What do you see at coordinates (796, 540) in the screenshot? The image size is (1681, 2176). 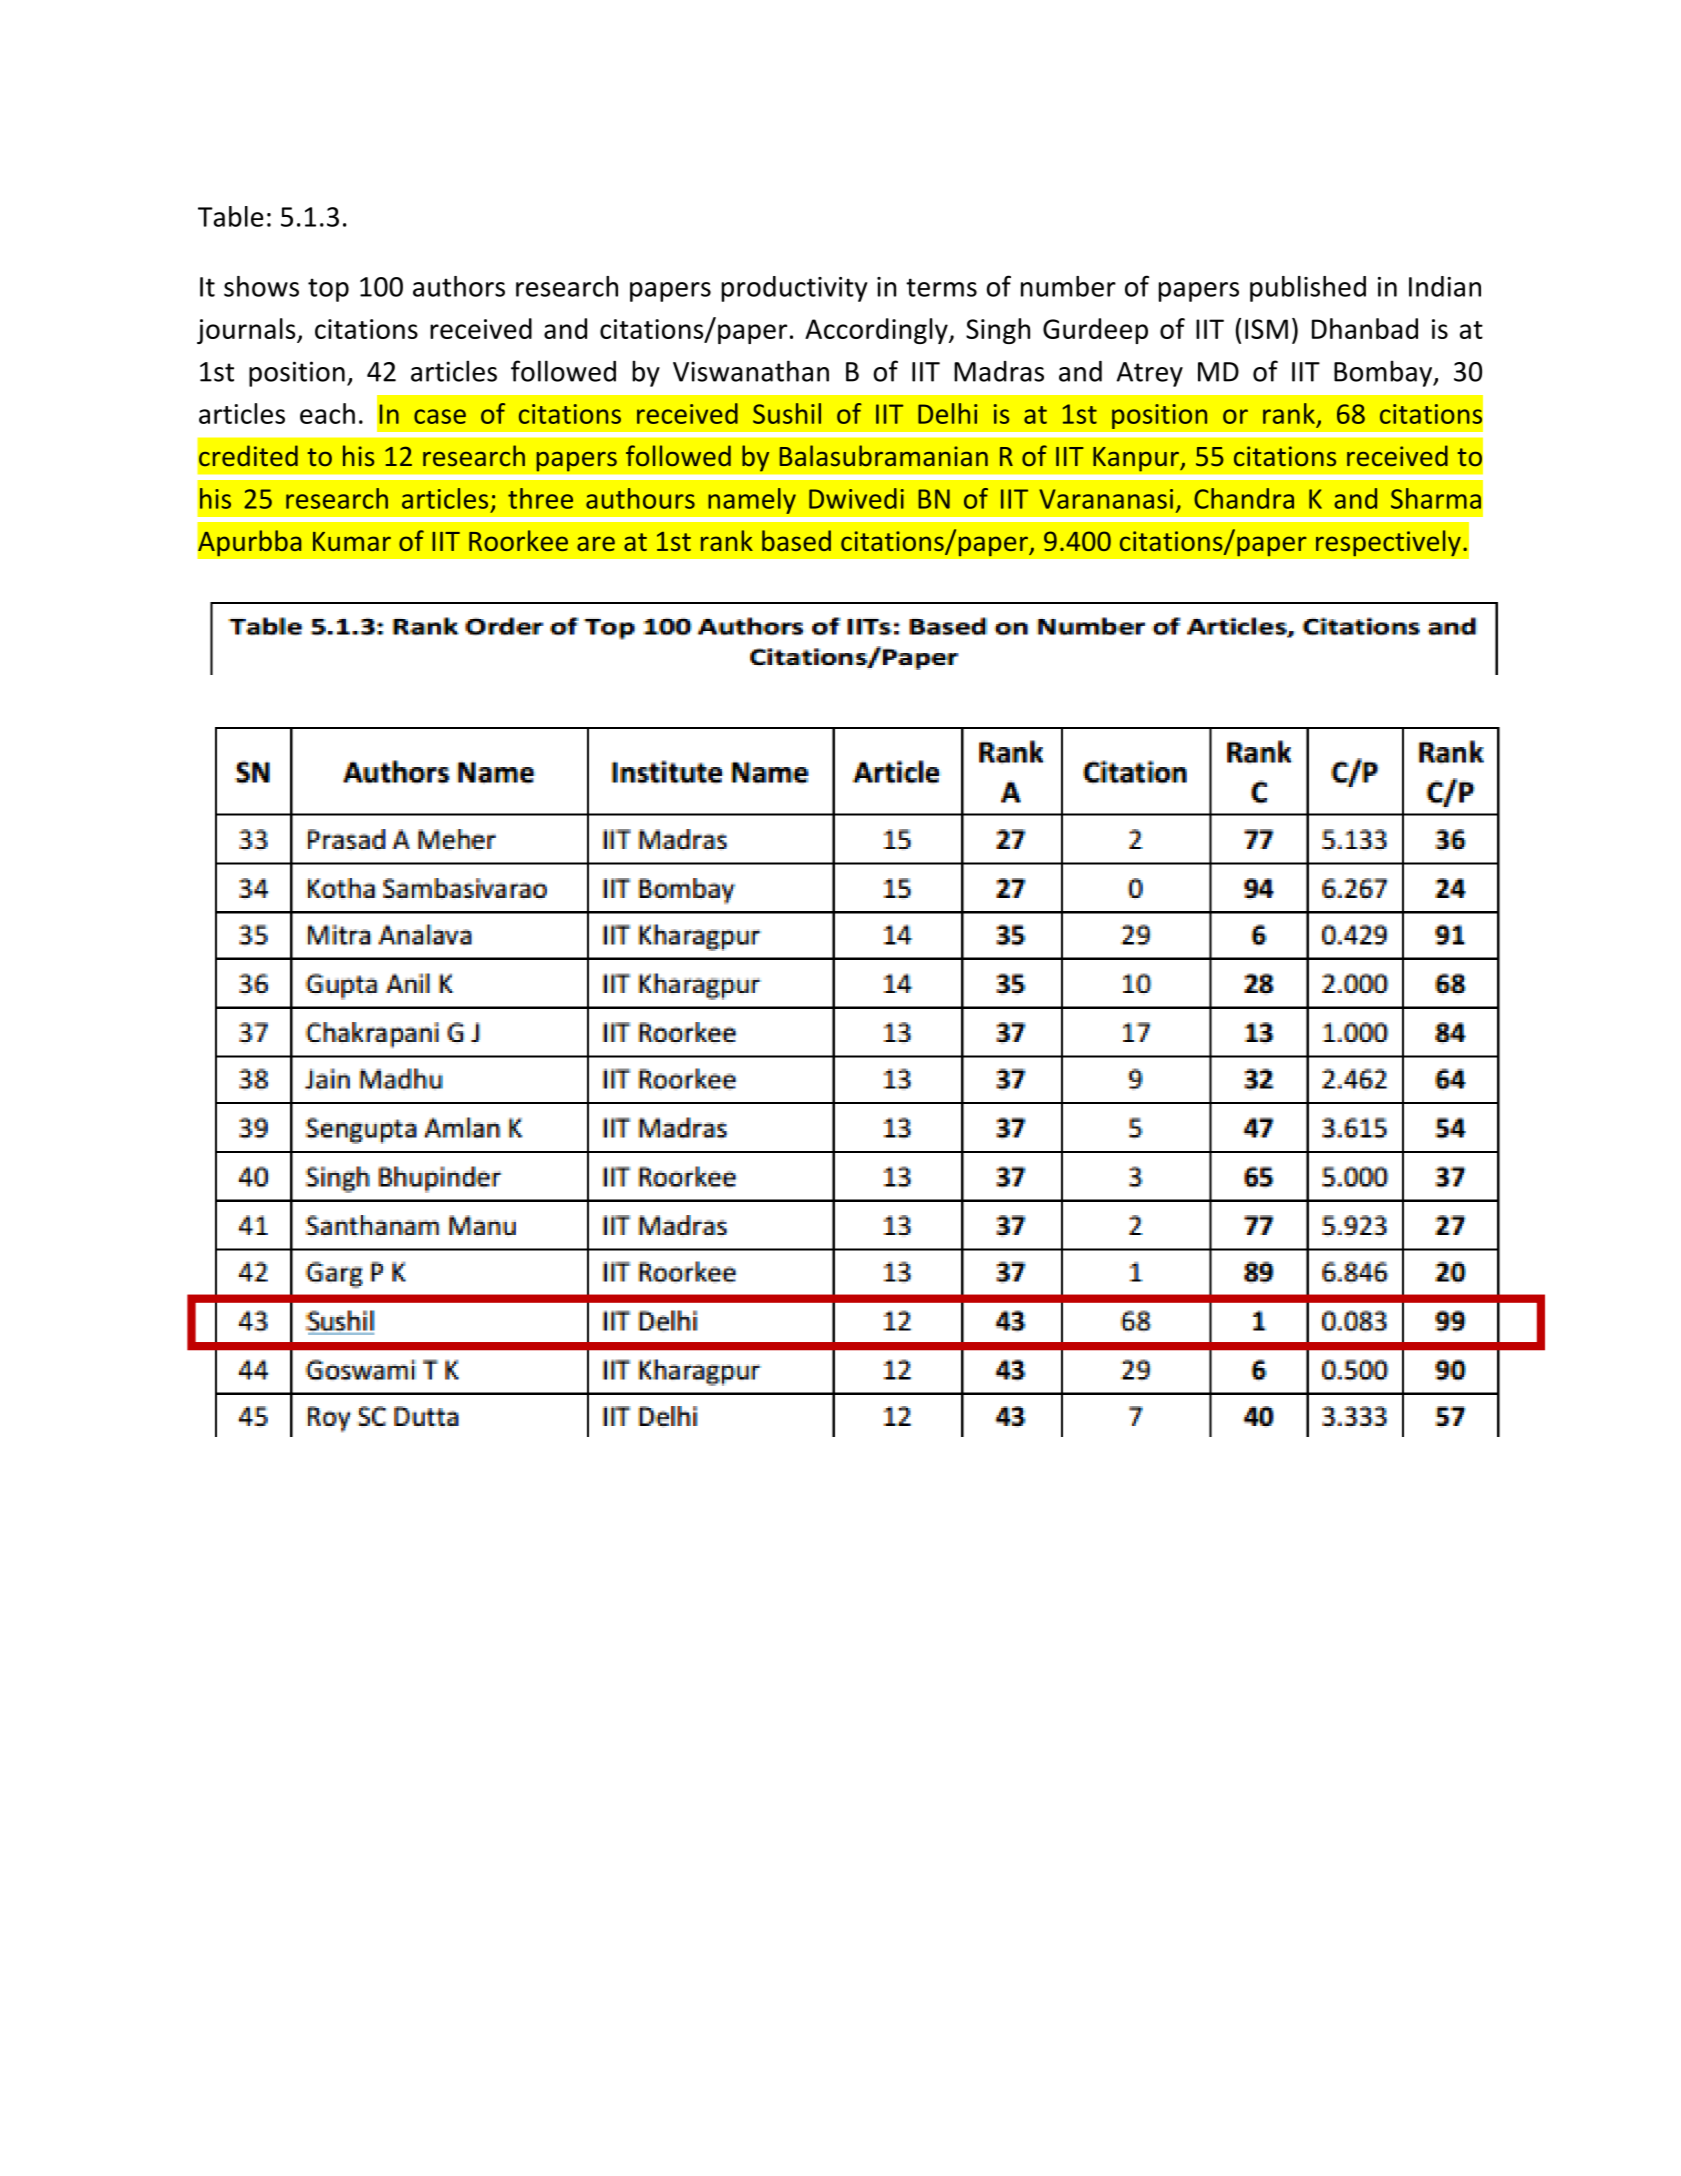 I see `based` at bounding box center [796, 540].
